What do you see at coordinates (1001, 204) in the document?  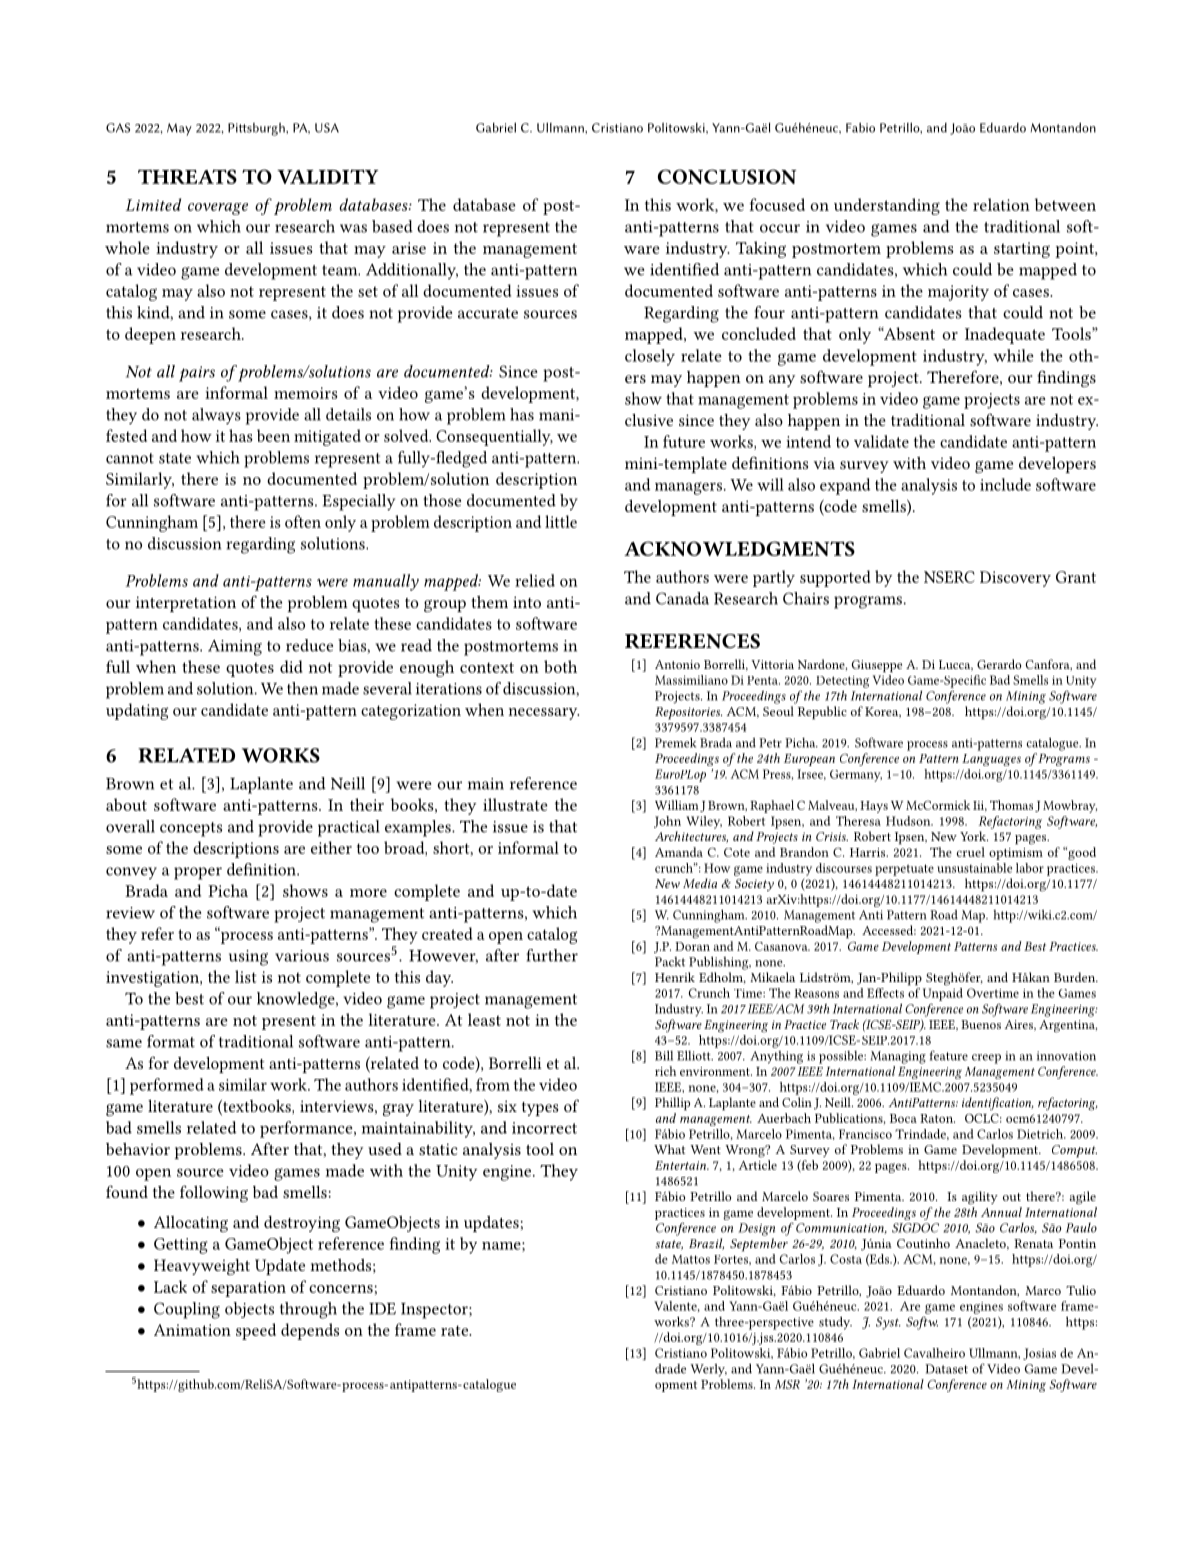 I see `relation` at bounding box center [1001, 204].
